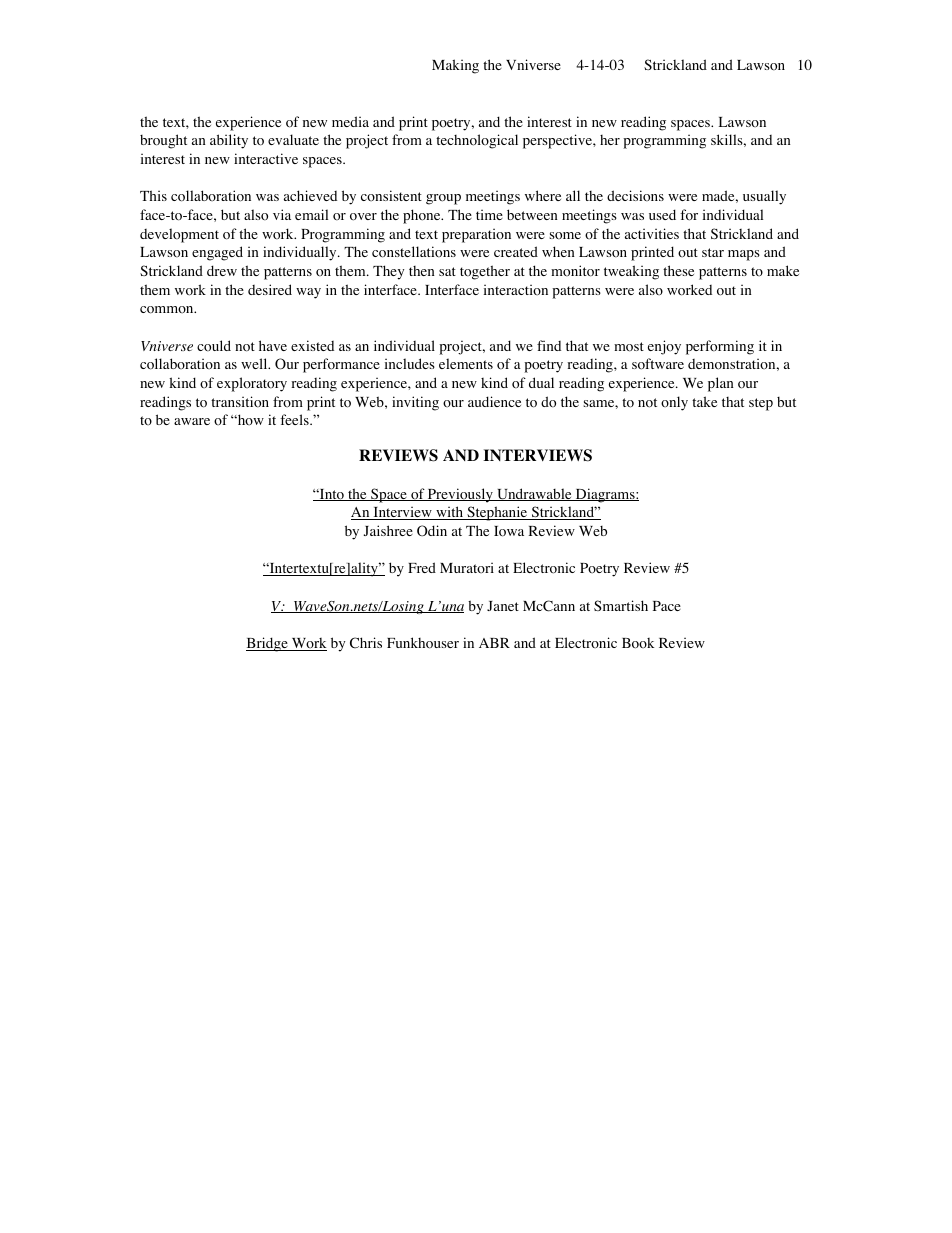 Image resolution: width=952 pixels, height=1233 pixels. I want to click on Book, so click(638, 643).
